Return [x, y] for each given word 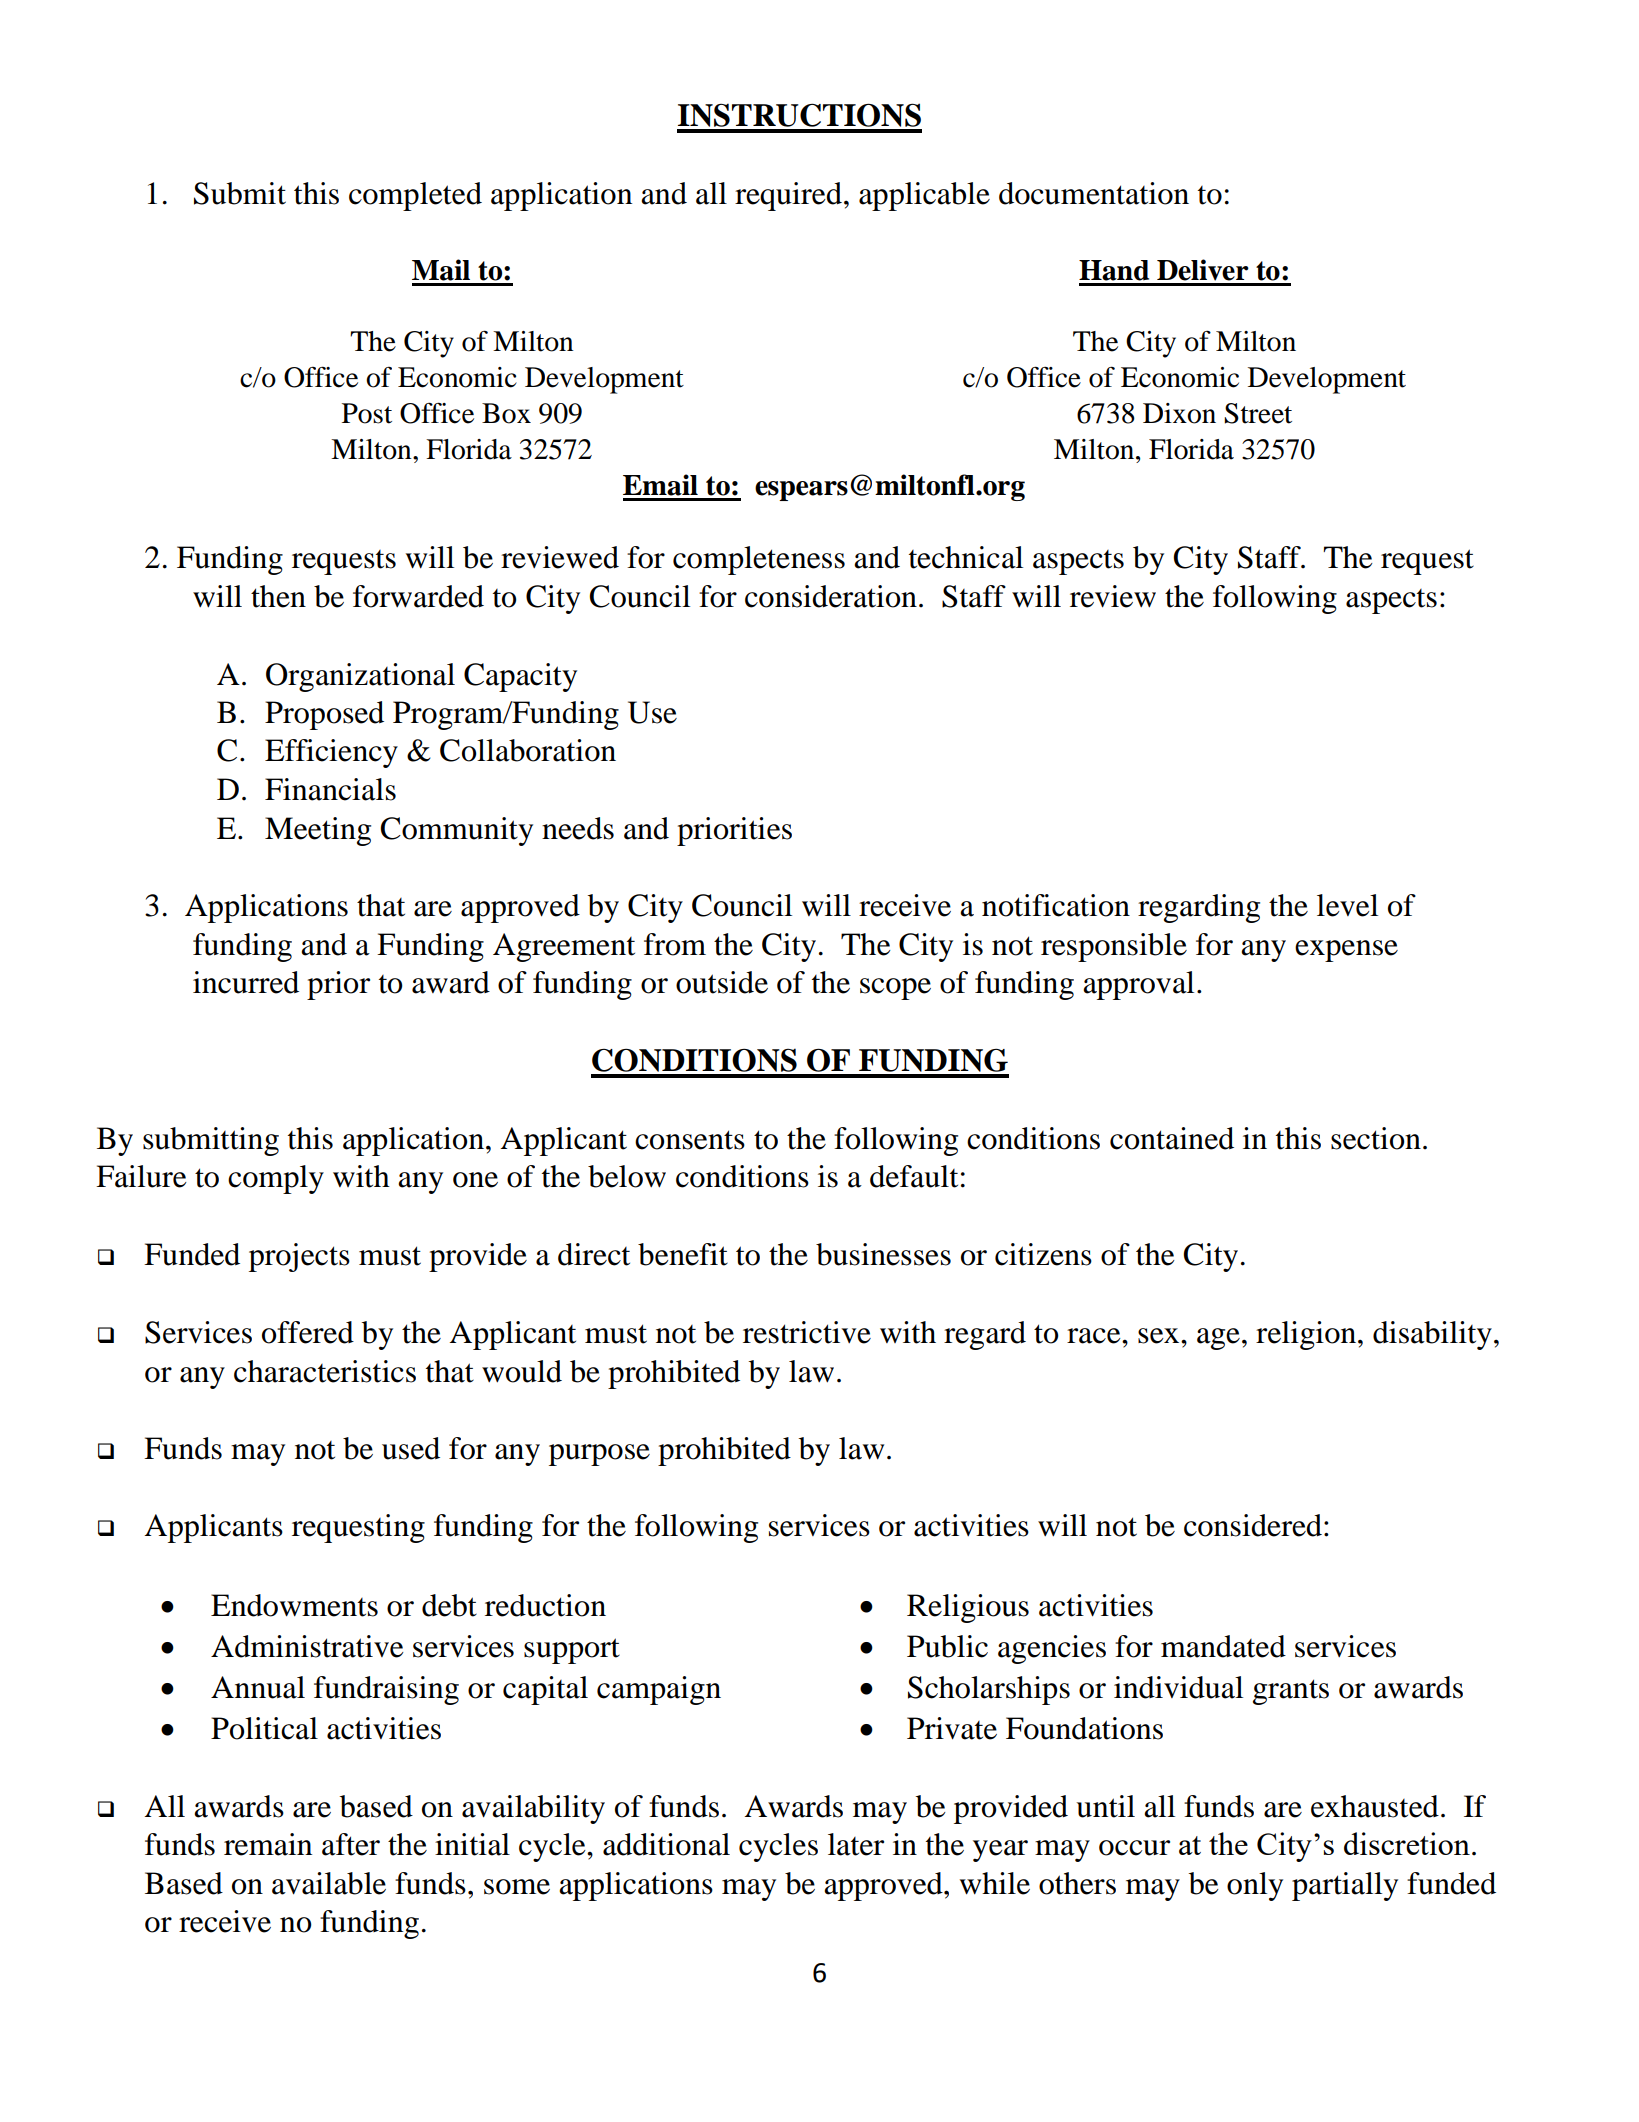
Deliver [1203, 270]
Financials [330, 789]
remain [268, 1844]
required [788, 196]
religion [1307, 1335]
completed [415, 196]
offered [308, 1332]
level [1347, 905]
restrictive [807, 1332]
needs [578, 828]
